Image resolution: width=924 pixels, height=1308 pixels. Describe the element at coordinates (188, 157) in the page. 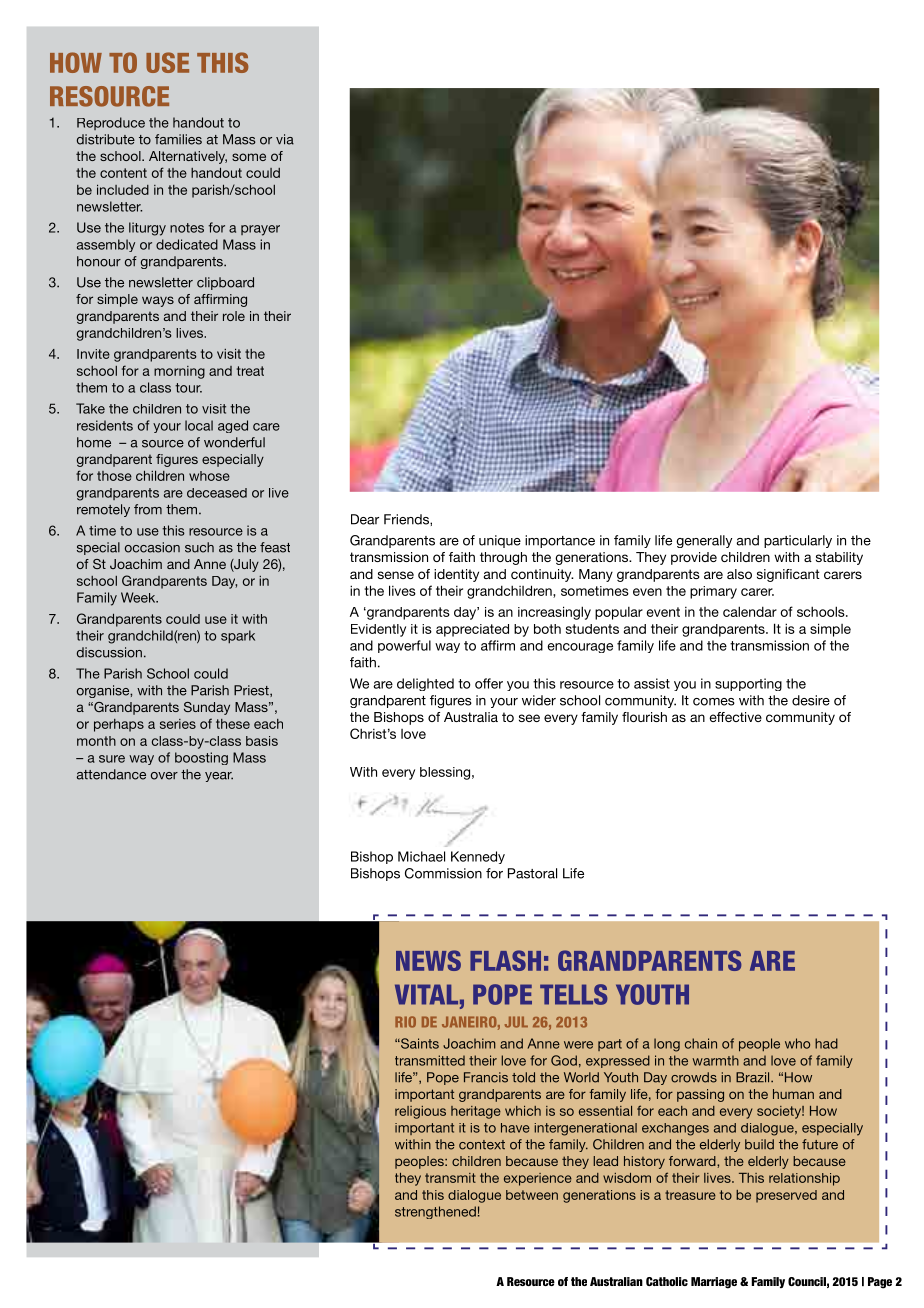

I see `Alternatively` at that location.
